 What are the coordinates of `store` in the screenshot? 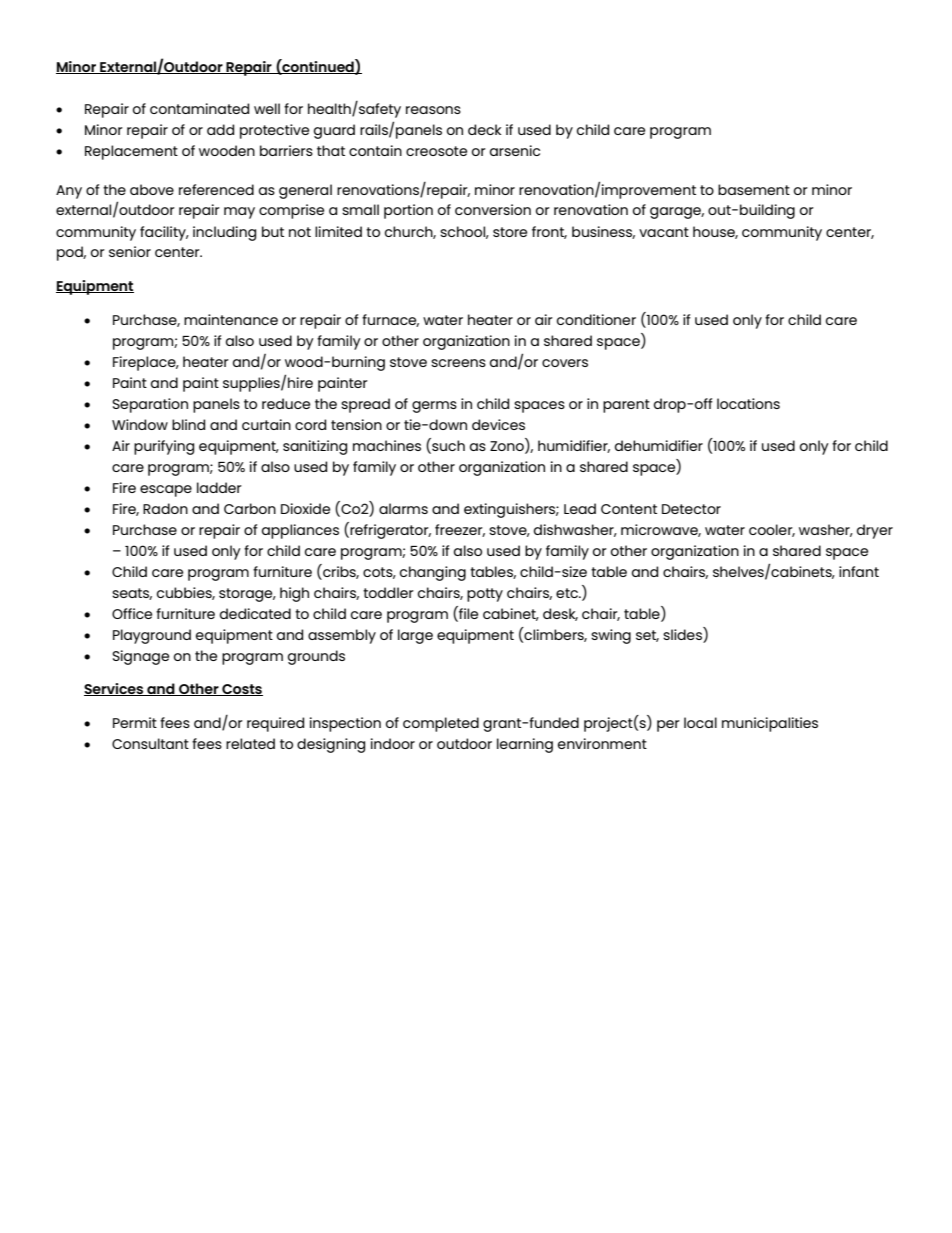 It's located at (510, 232).
